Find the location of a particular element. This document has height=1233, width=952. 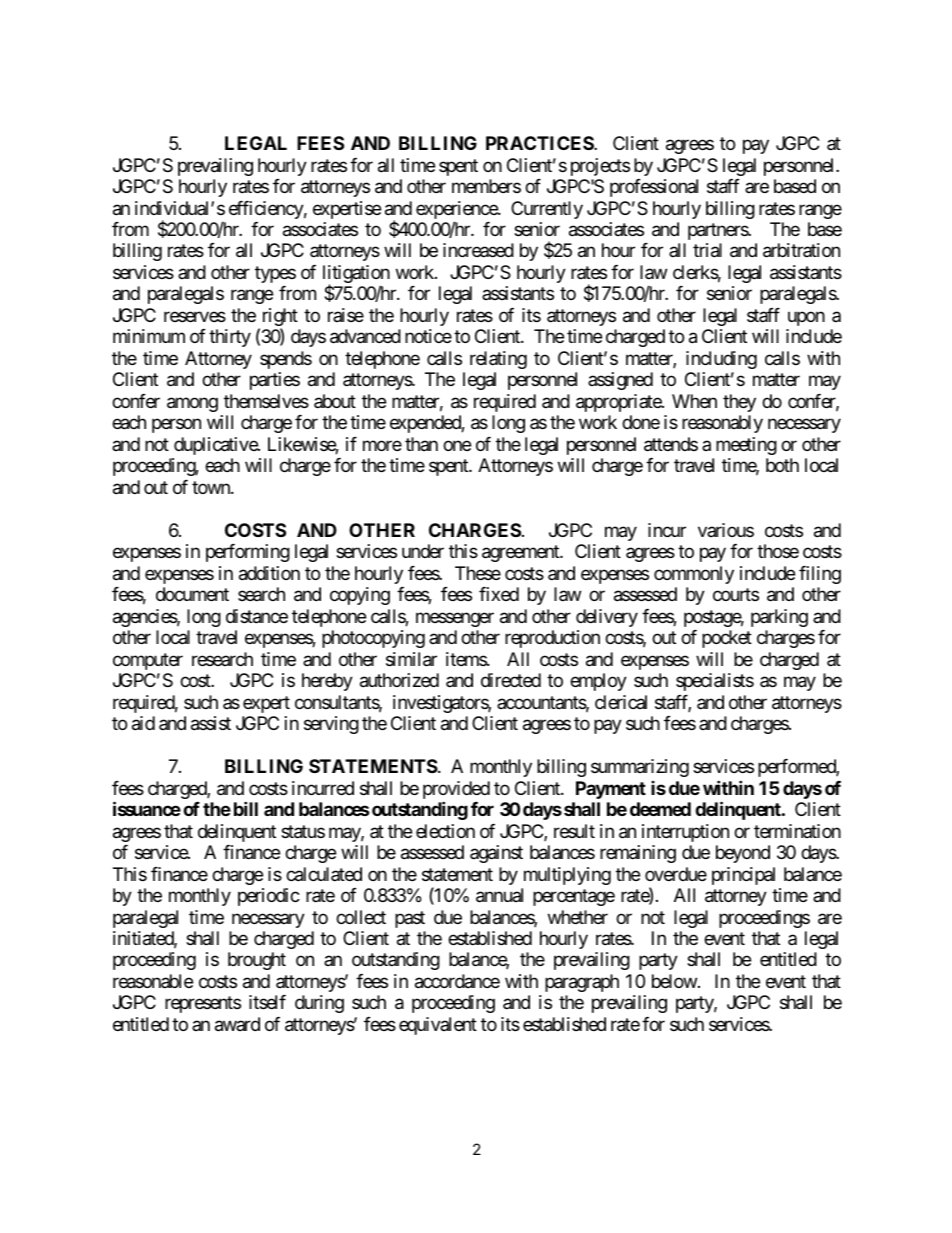

including is located at coordinates (721, 360).
